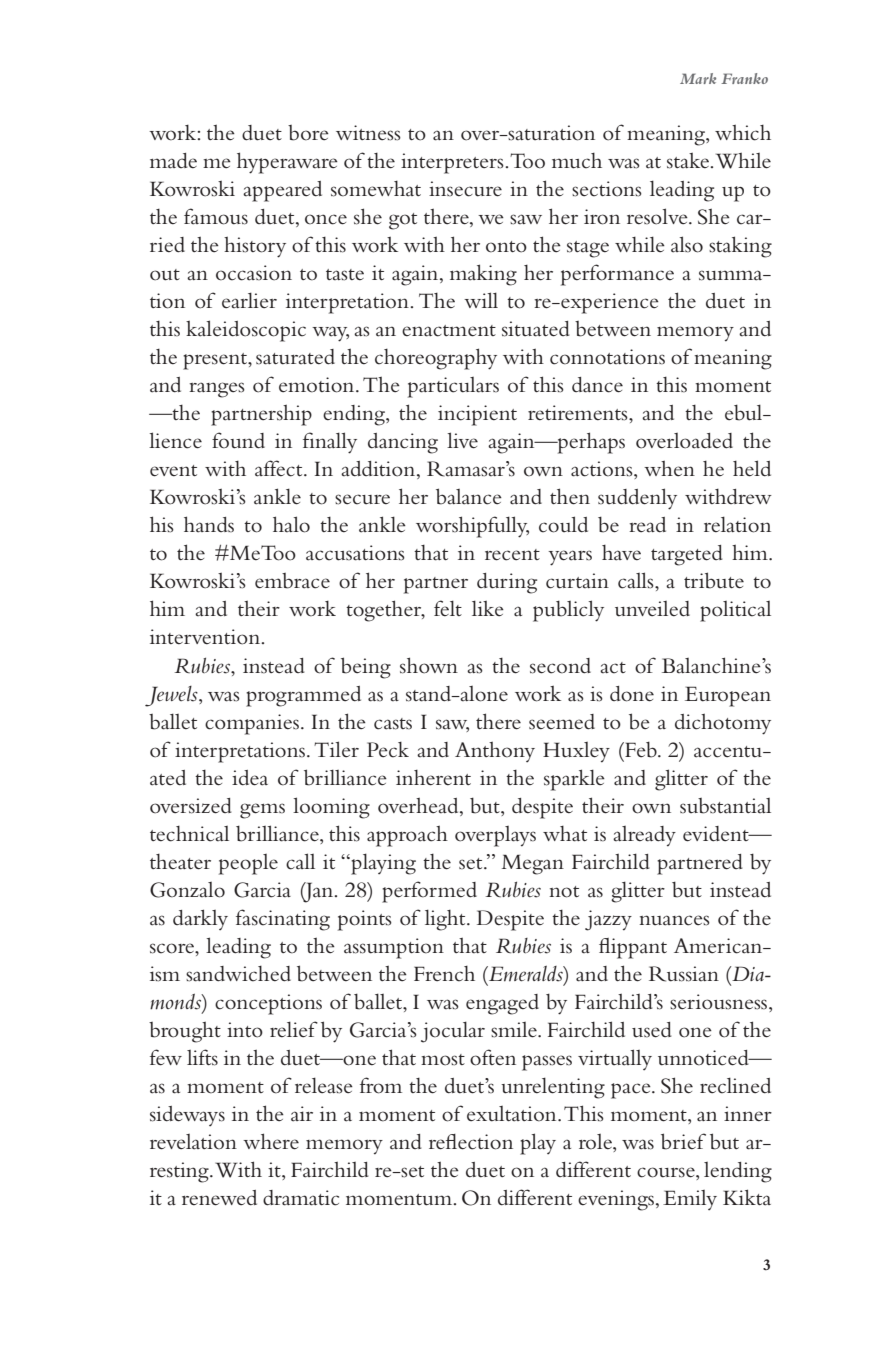 The height and width of the screenshot is (1345, 896). Describe the element at coordinates (453, 387) in the screenshot. I see `particulars` at that location.
